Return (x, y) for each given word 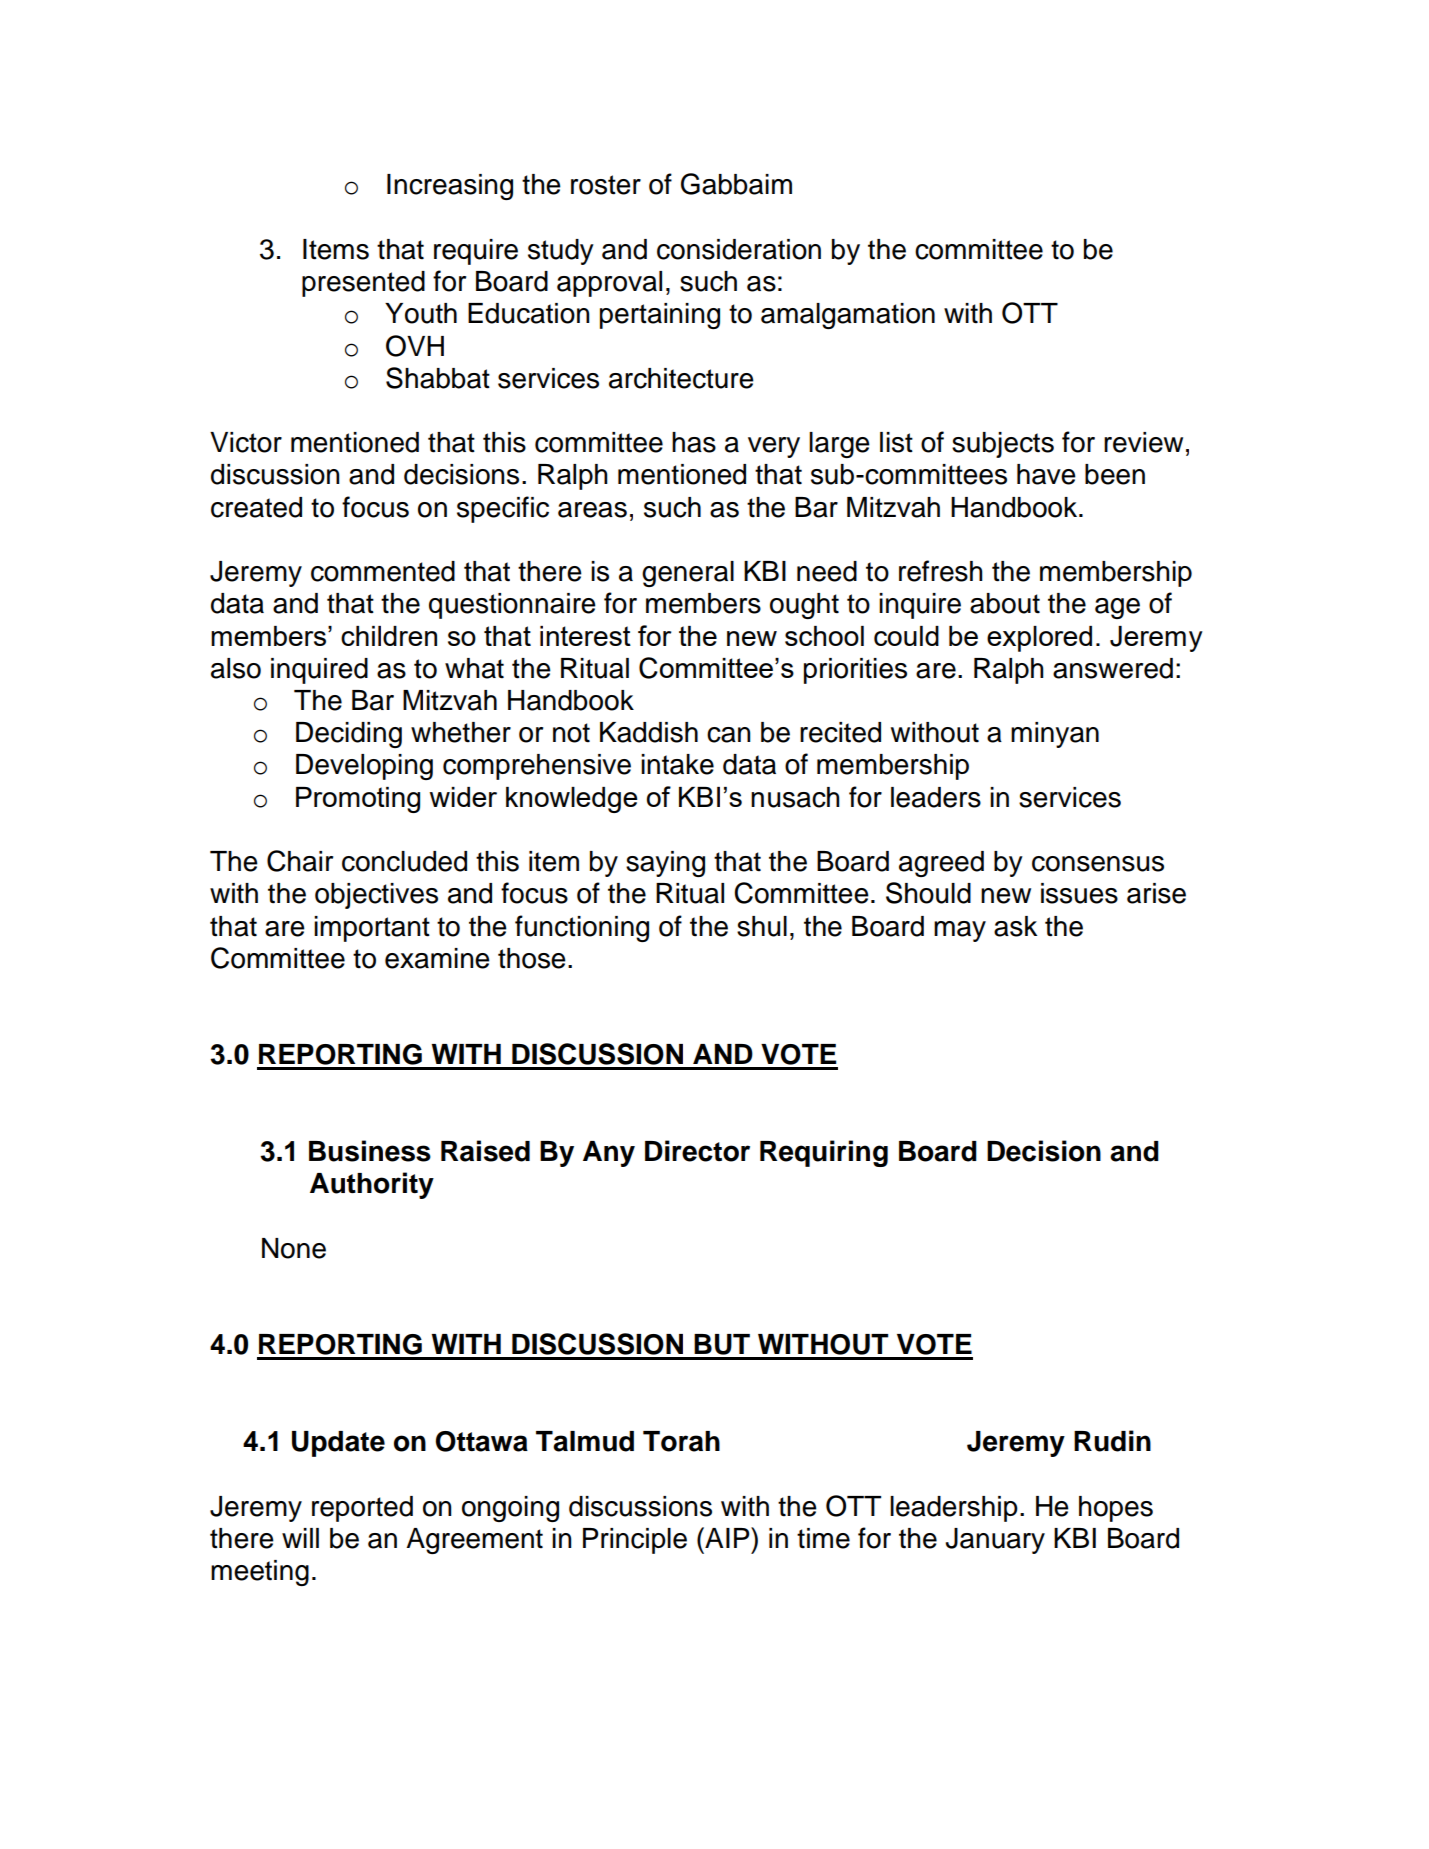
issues (1079, 893)
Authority (372, 1185)
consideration (739, 249)
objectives (376, 896)
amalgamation (848, 316)
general (688, 574)
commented (383, 571)
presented (363, 284)
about (1005, 603)
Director (697, 1151)
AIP (727, 1537)
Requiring (824, 1153)
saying (665, 864)
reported (362, 1509)
